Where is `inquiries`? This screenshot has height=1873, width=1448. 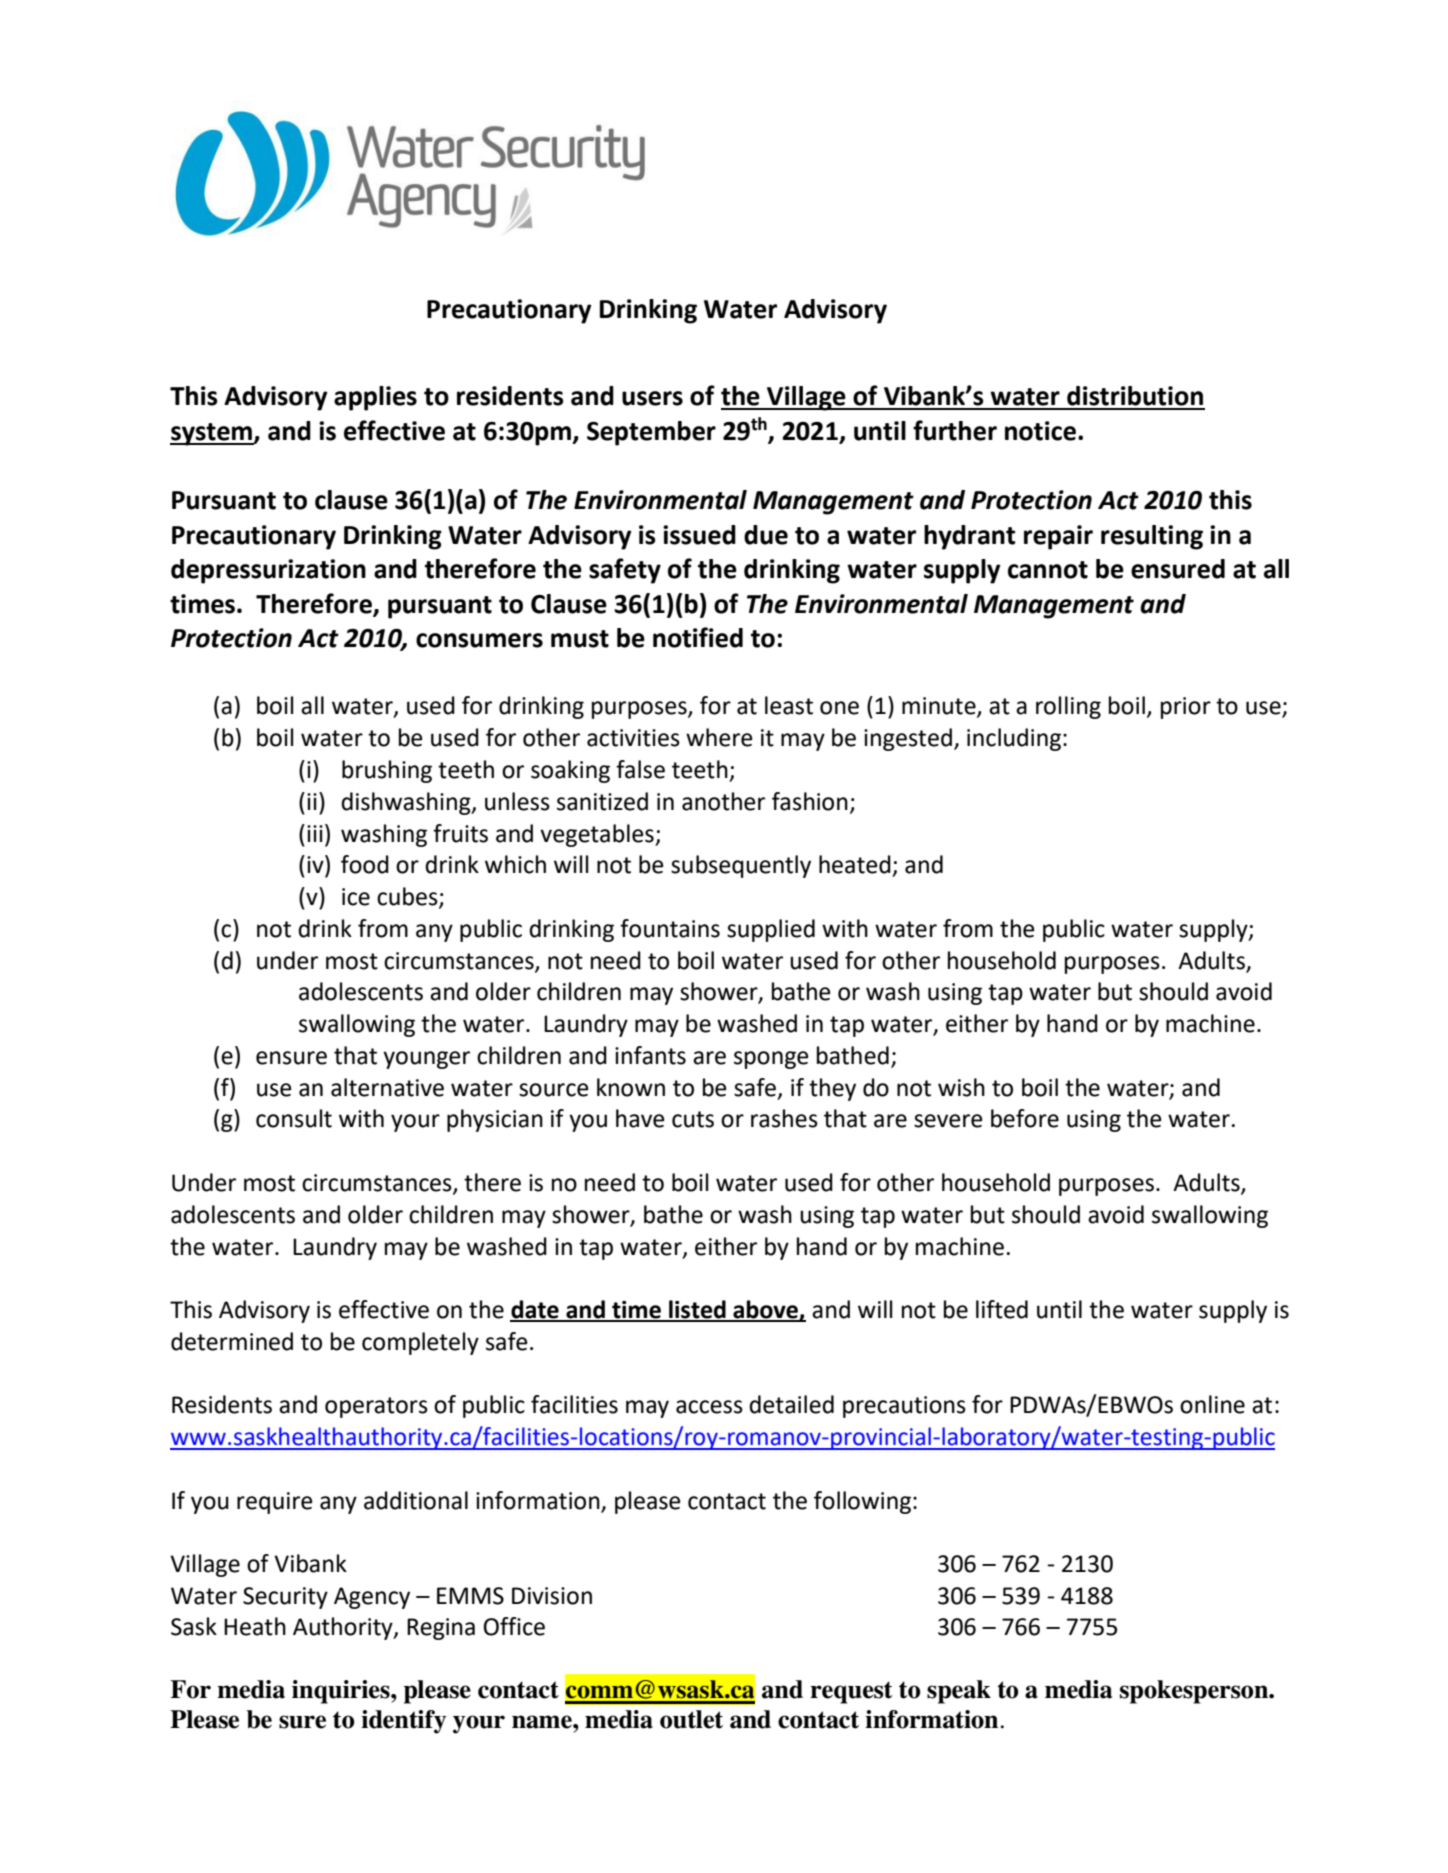
inquiries is located at coordinates (342, 1692).
